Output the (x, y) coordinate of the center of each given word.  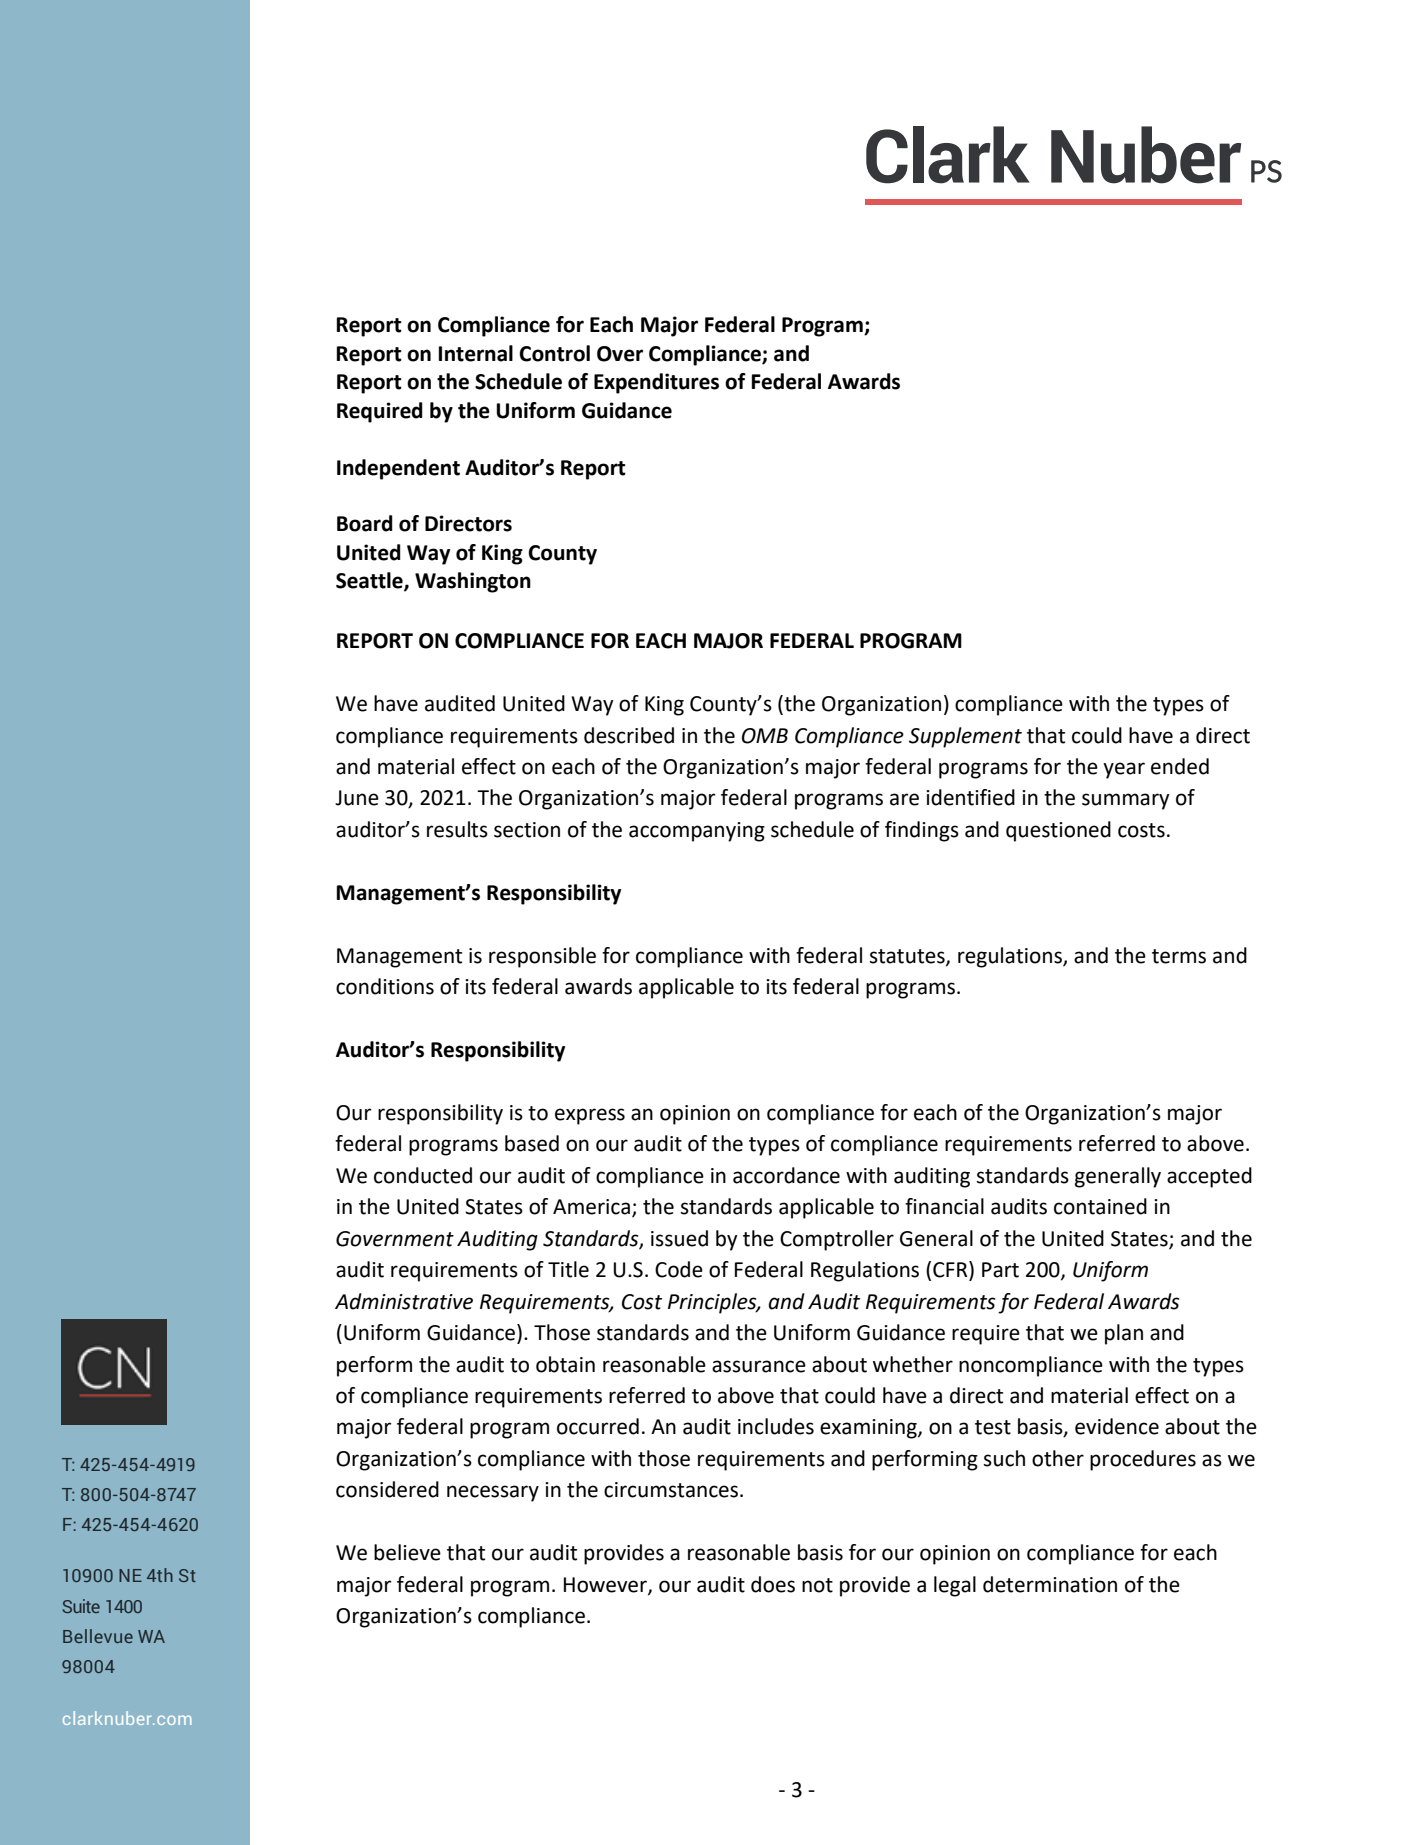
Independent (398, 469)
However (606, 1585)
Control (554, 353)
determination (1050, 1584)
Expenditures (656, 383)
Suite (81, 1606)
